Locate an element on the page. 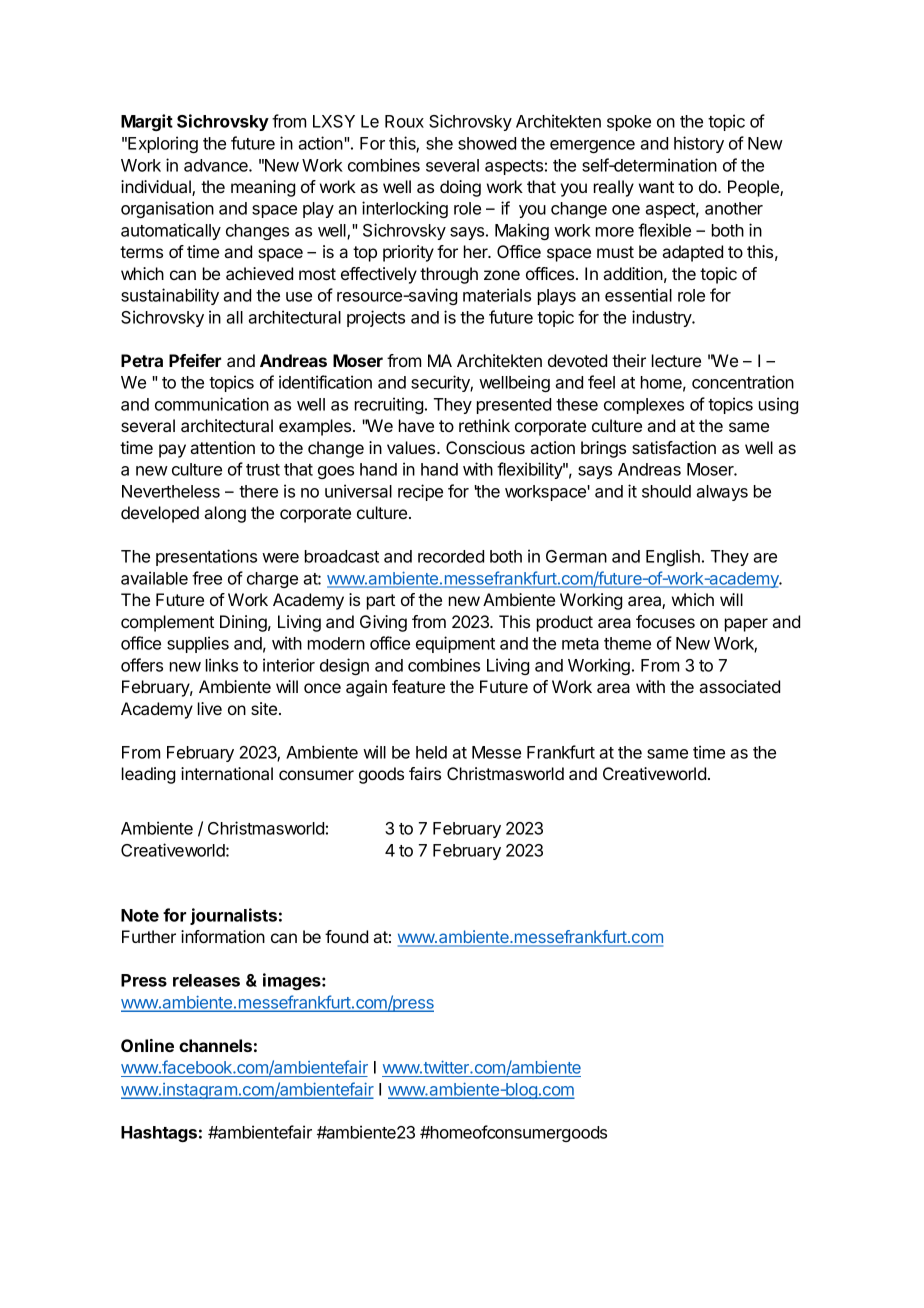 Image resolution: width=924 pixels, height=1308 pixels. found is located at coordinates (346, 936).
